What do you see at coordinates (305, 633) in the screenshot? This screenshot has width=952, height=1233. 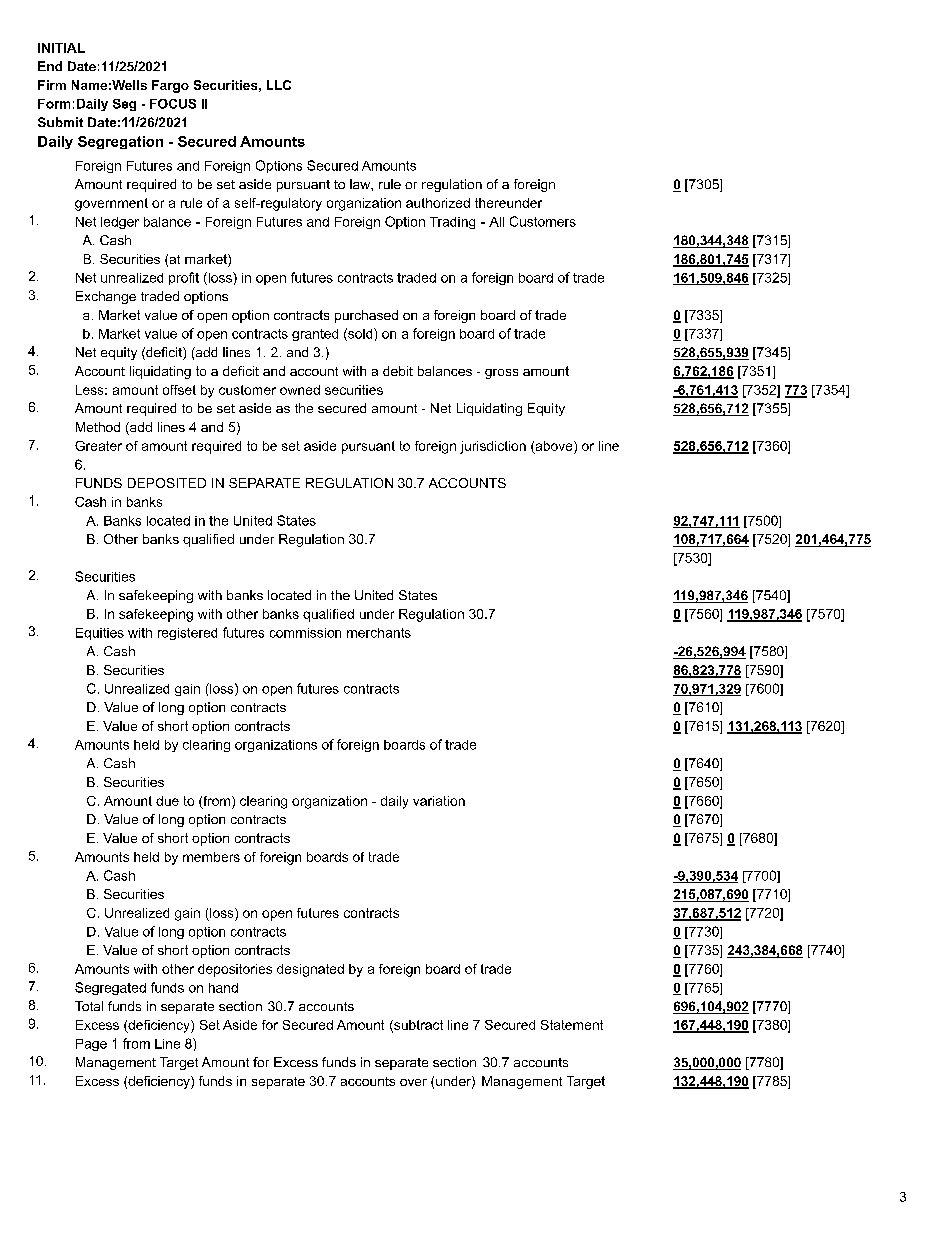 I see `commission` at bounding box center [305, 633].
